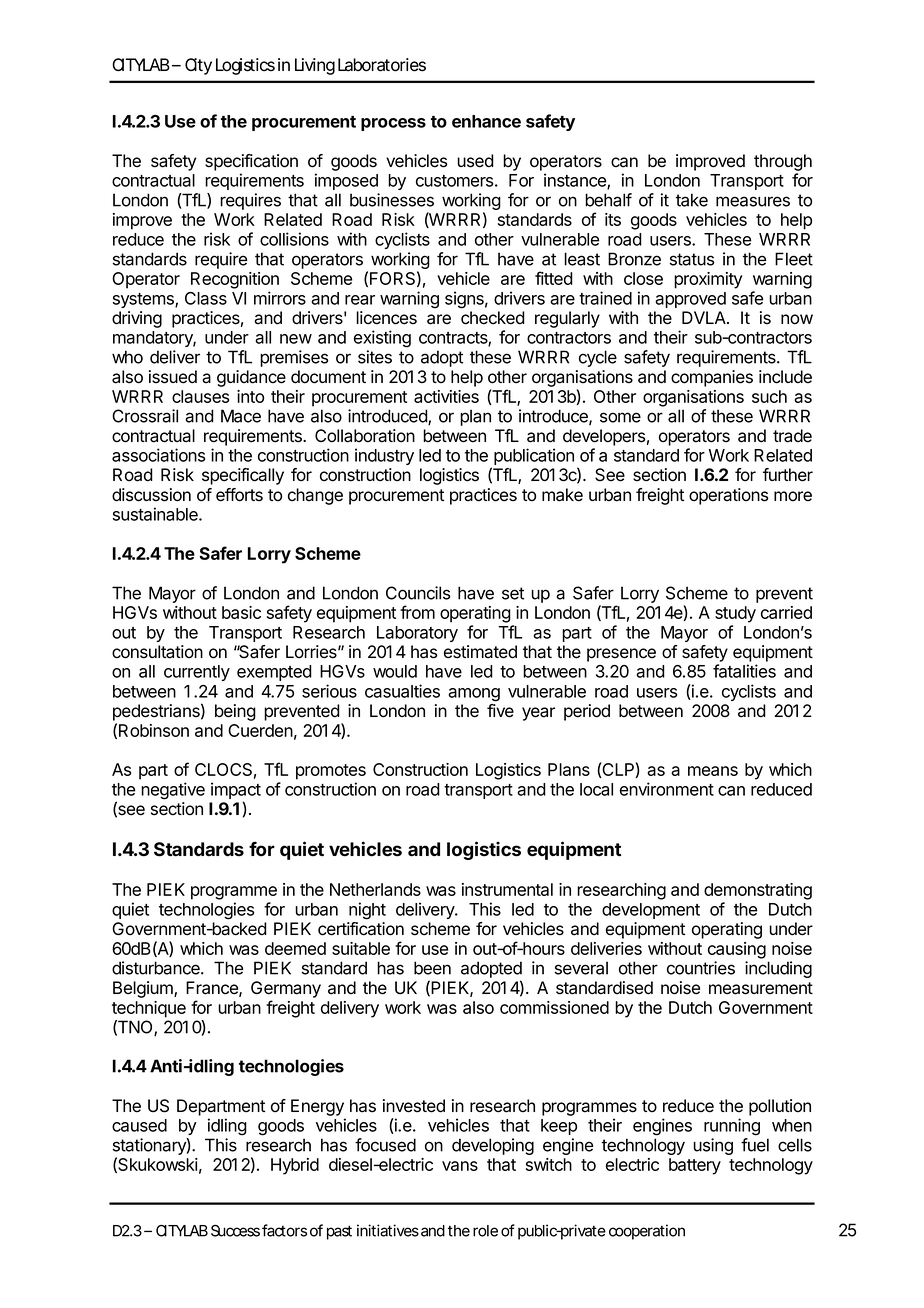 The height and width of the screenshot is (1308, 924). What do you see at coordinates (486, 121) in the screenshot?
I see `enhance` at bounding box center [486, 121].
